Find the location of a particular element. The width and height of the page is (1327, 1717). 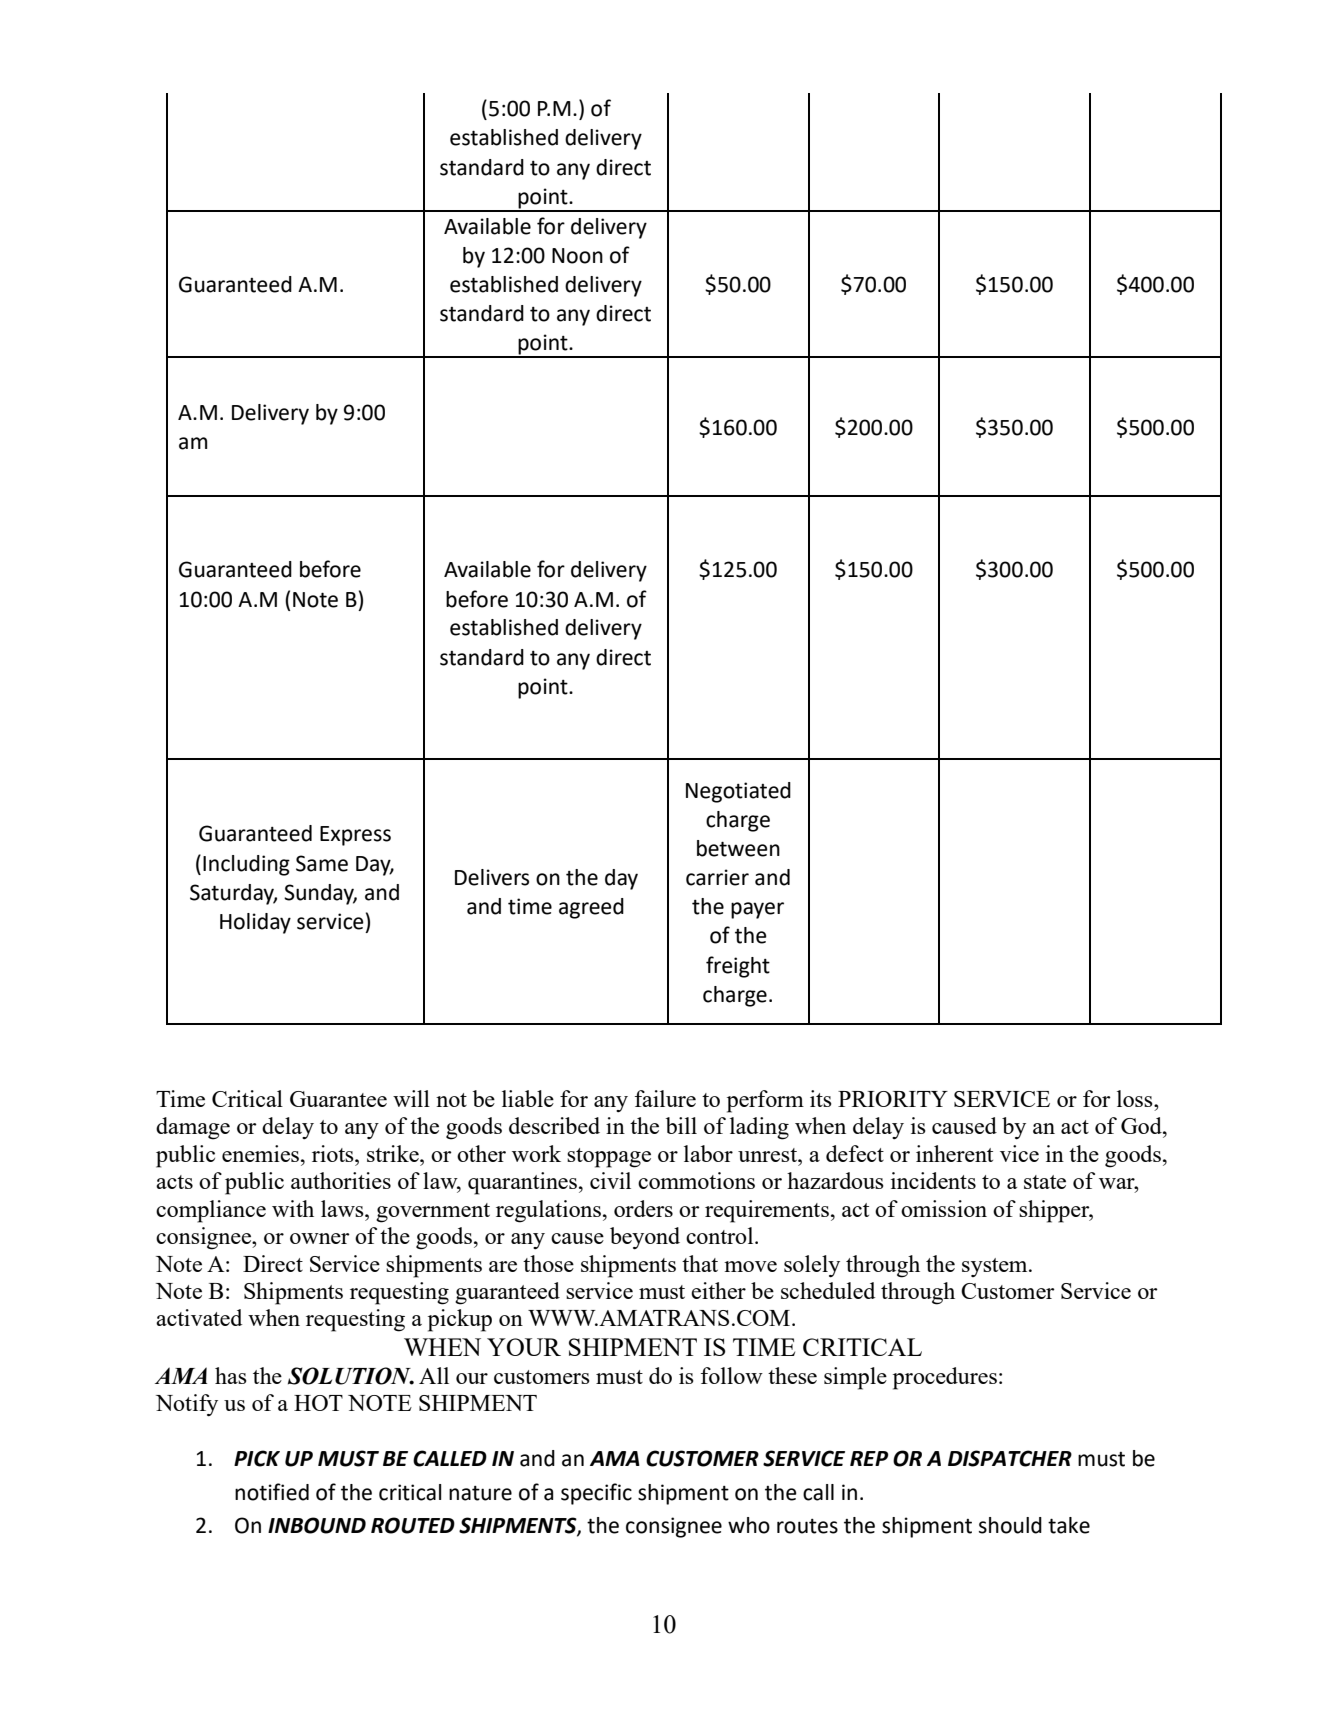

carrier is located at coordinates (717, 877).
